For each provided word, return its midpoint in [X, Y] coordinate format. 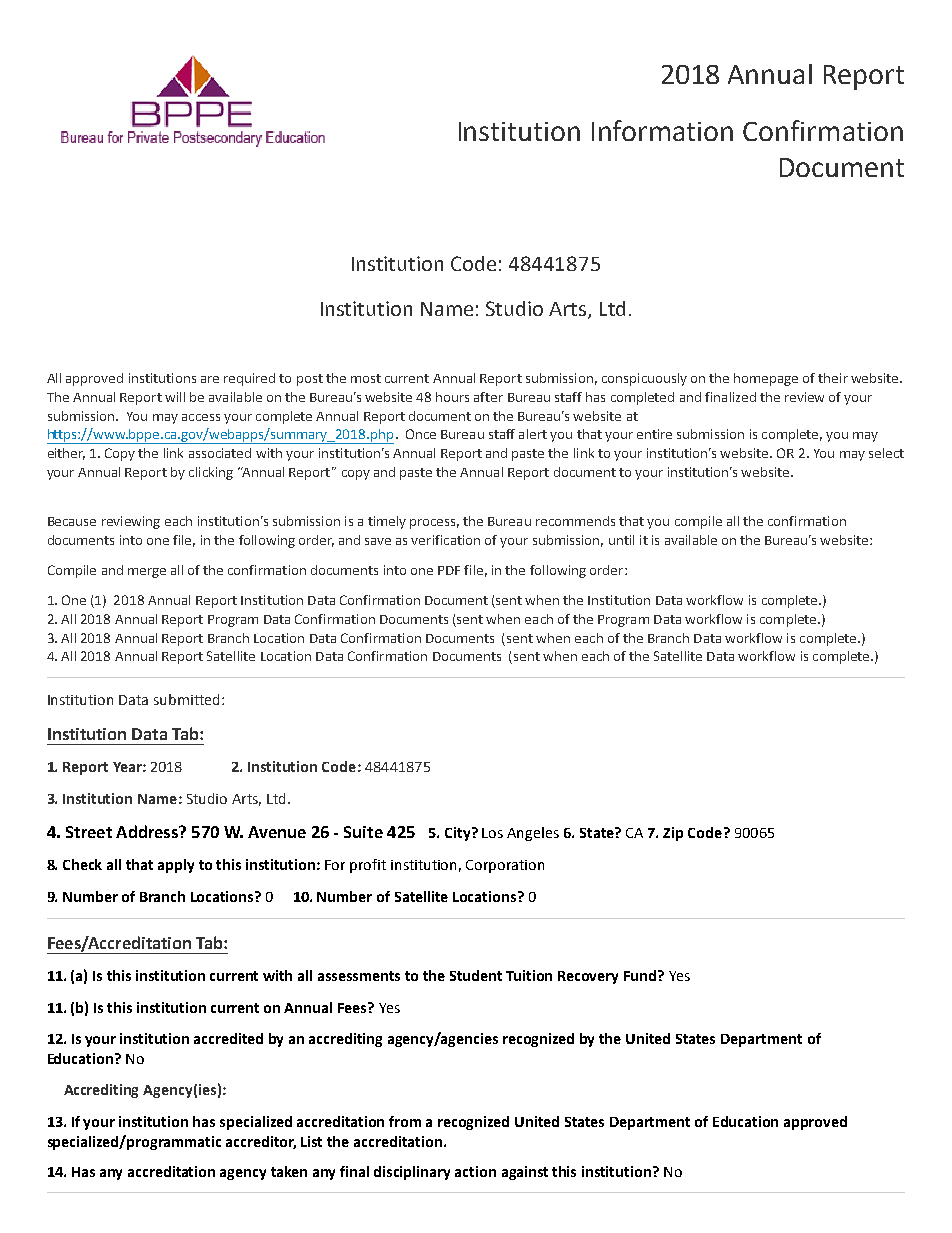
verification [445, 540]
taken [289, 1171]
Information [662, 130]
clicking [211, 473]
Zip [673, 834]
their [833, 378]
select [886, 453]
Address [148, 831]
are [210, 379]
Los [492, 833]
